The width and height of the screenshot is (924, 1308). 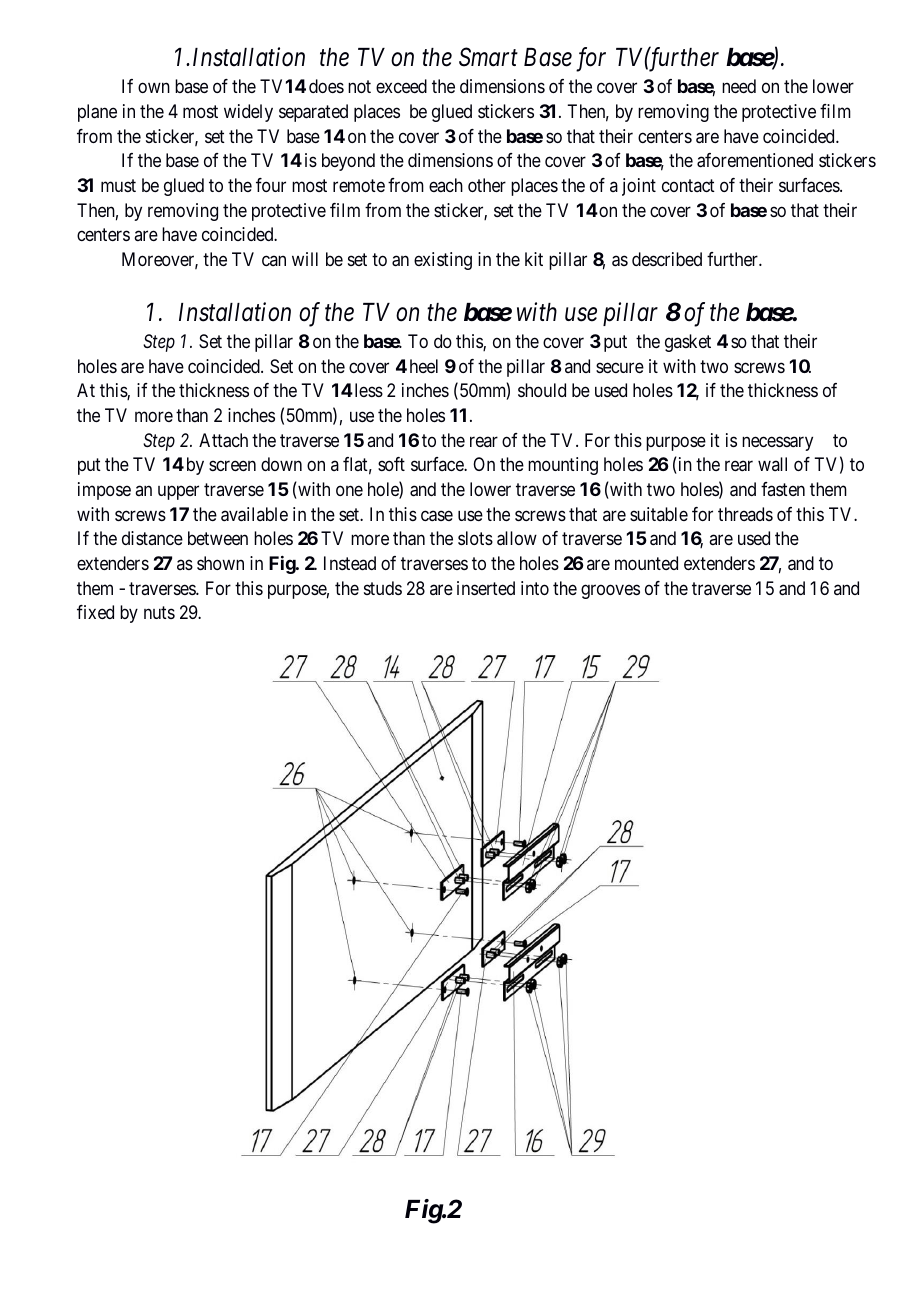 I want to click on heel, so click(x=424, y=366).
